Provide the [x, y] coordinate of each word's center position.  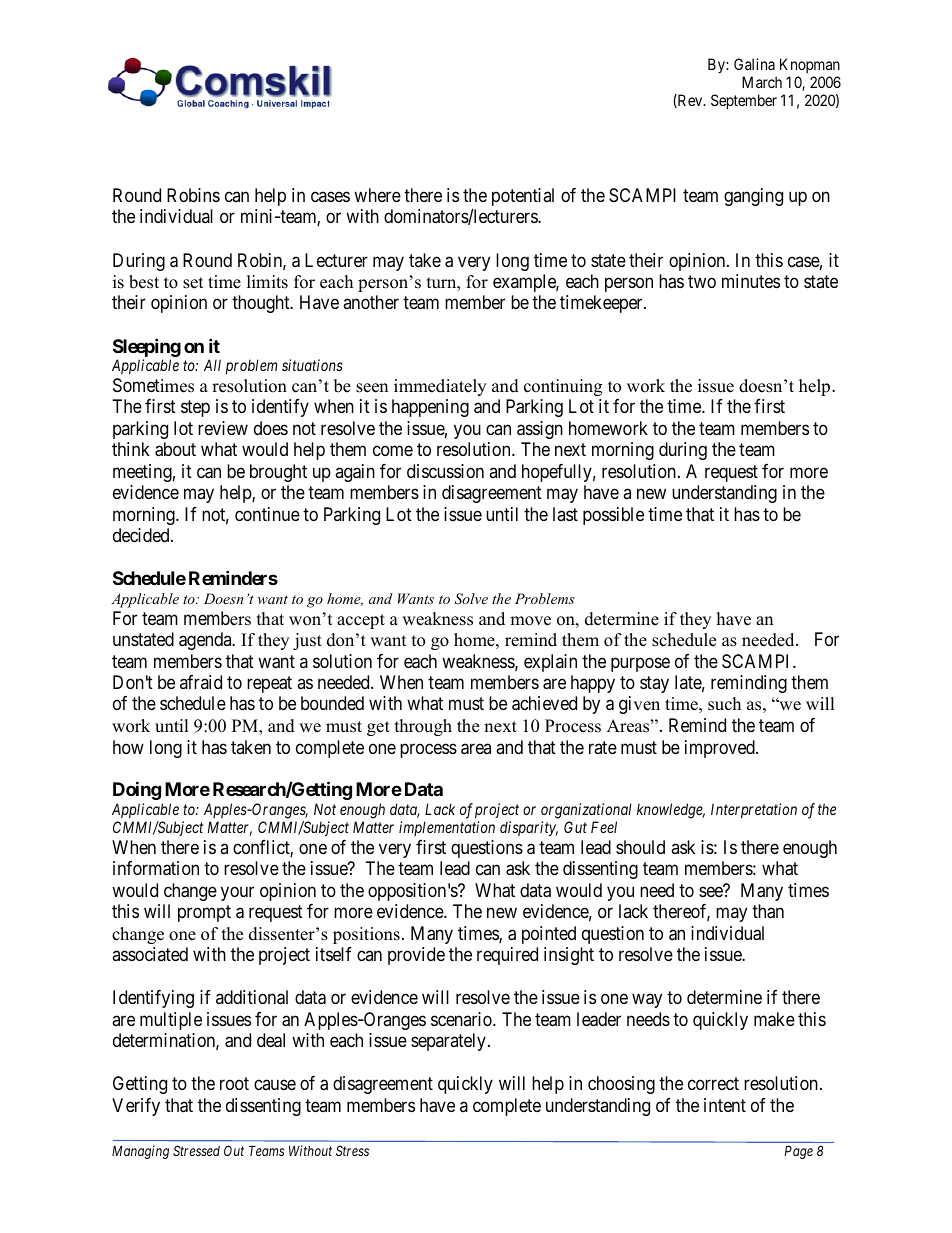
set [193, 283]
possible [613, 516]
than [768, 911]
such [724, 704]
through [423, 727]
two [702, 281]
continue [267, 514]
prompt [204, 914]
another [371, 302]
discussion [445, 471]
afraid [201, 682]
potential [523, 197]
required [507, 956]
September [744, 101]
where [377, 195]
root [234, 1084]
